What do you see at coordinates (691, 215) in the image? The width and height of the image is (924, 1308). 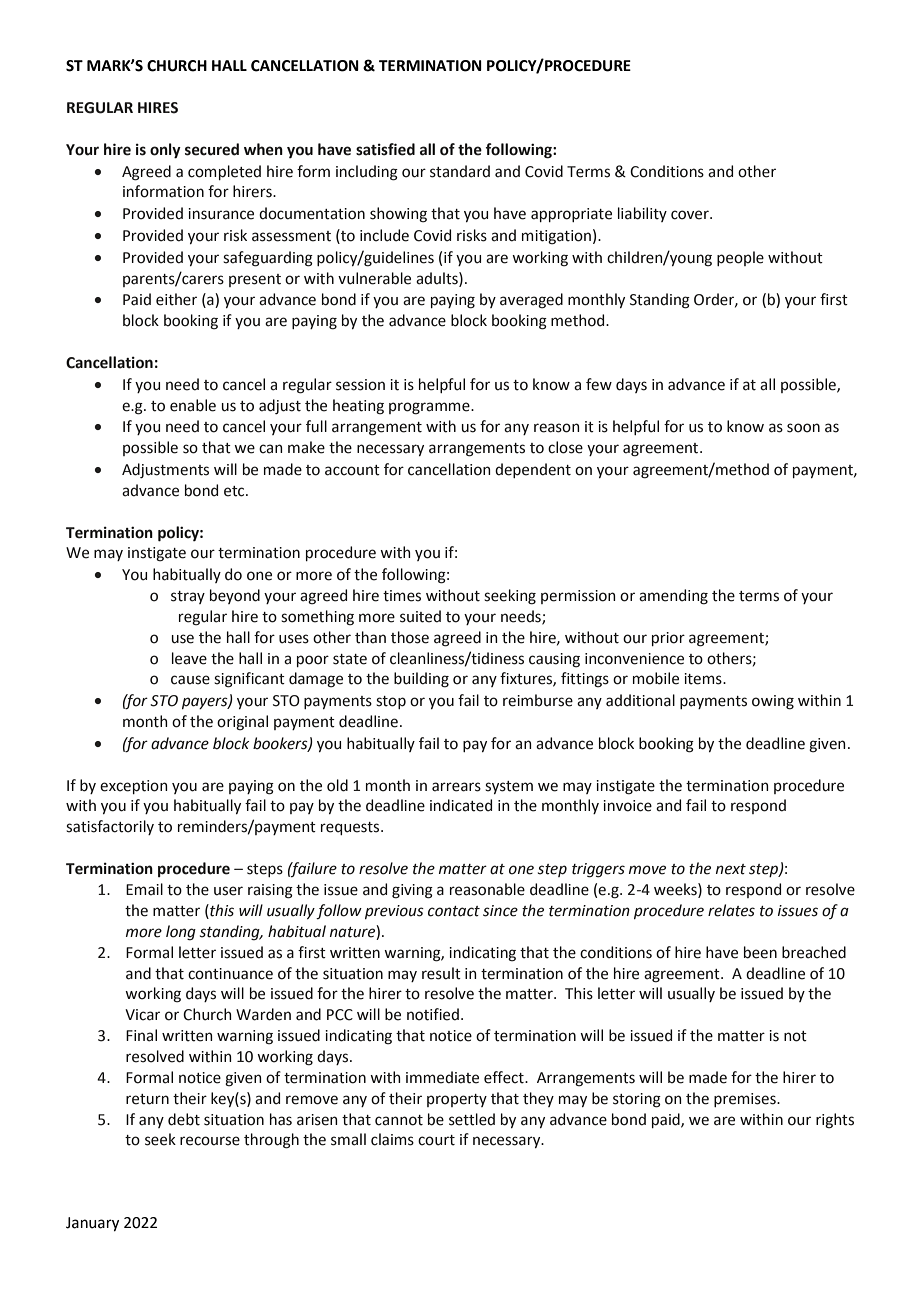 I see `cover` at bounding box center [691, 215].
